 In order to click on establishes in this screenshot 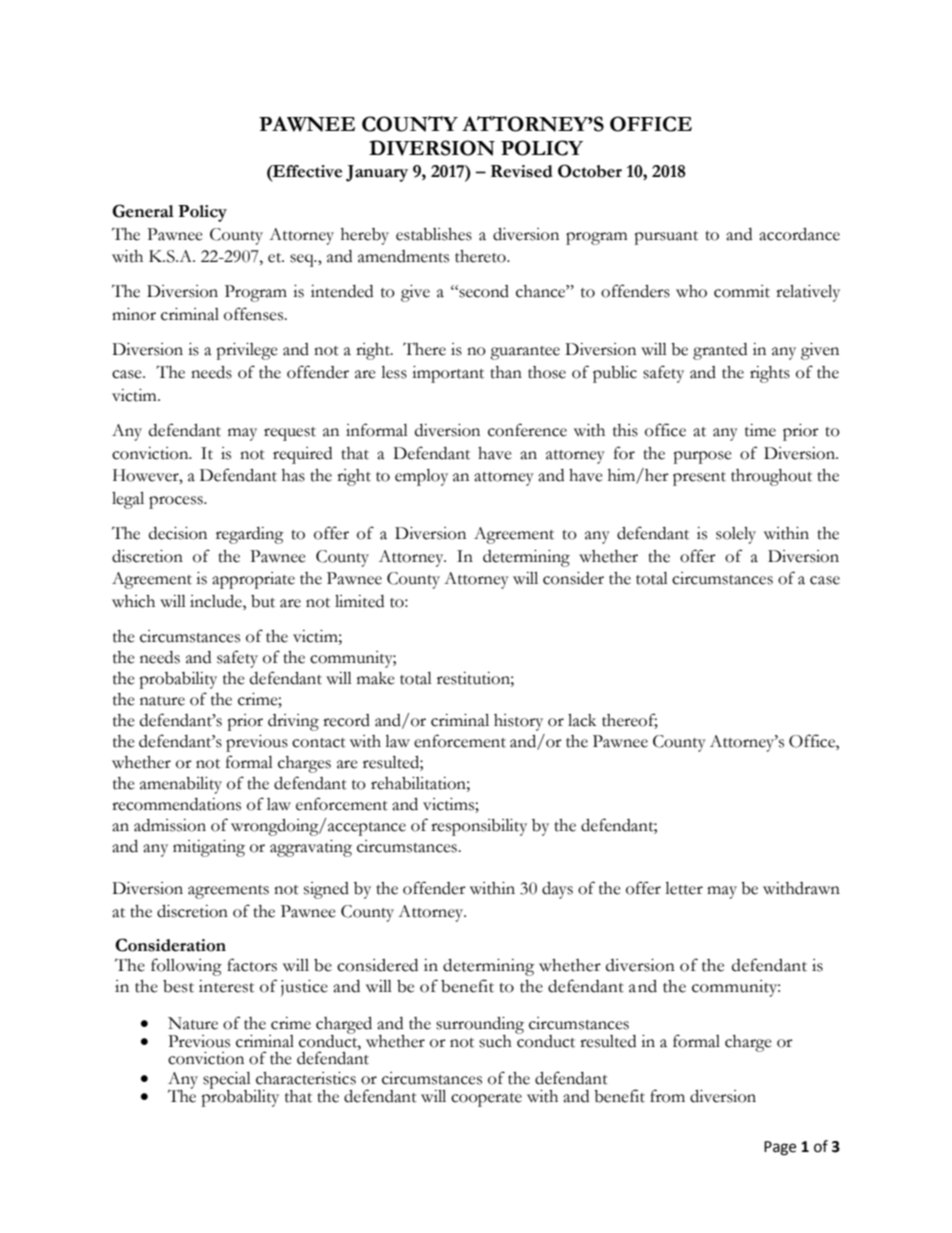, I will do `click(434, 234)`.
